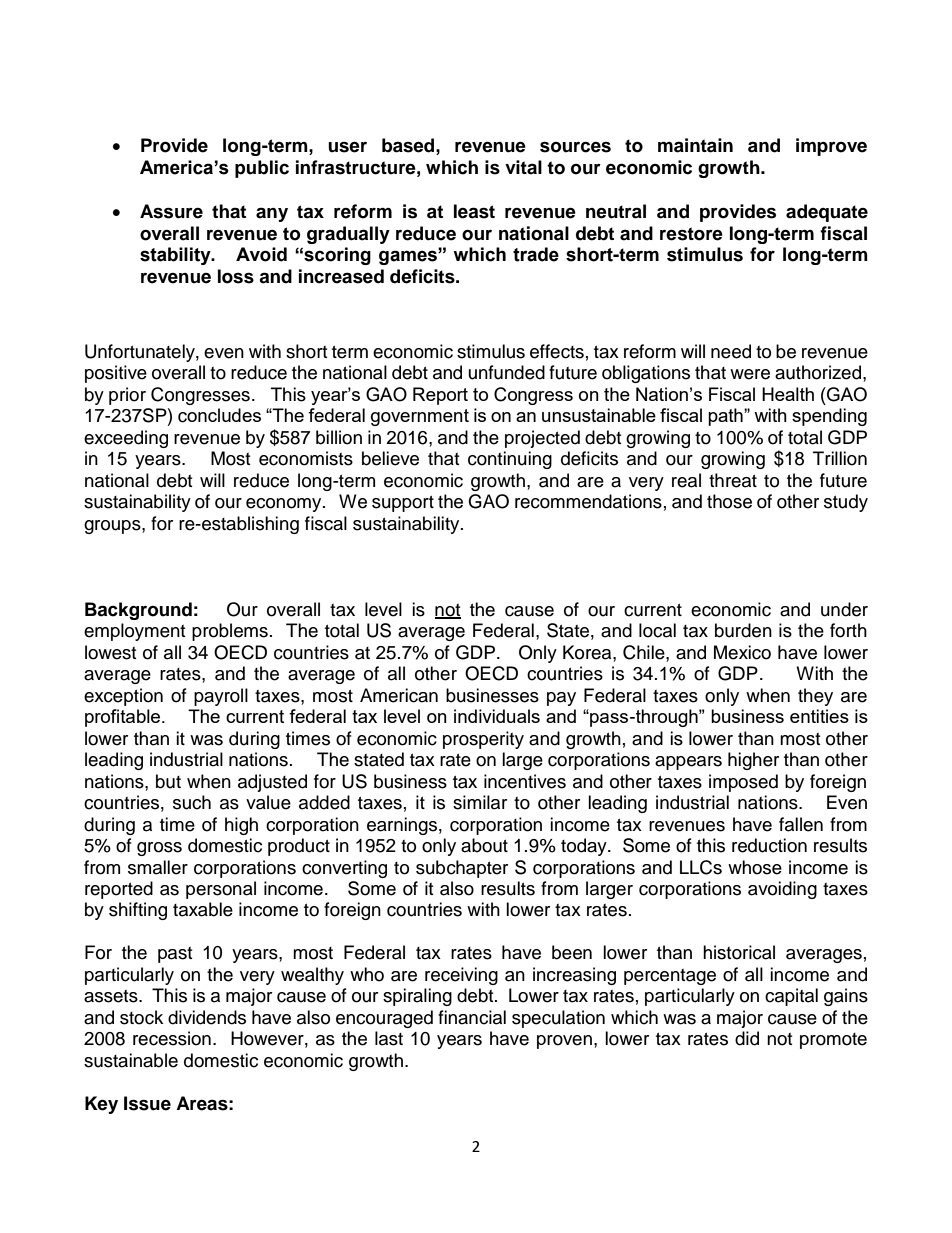 This document has height=1233, width=952. I want to click on Korea, so click(588, 652).
